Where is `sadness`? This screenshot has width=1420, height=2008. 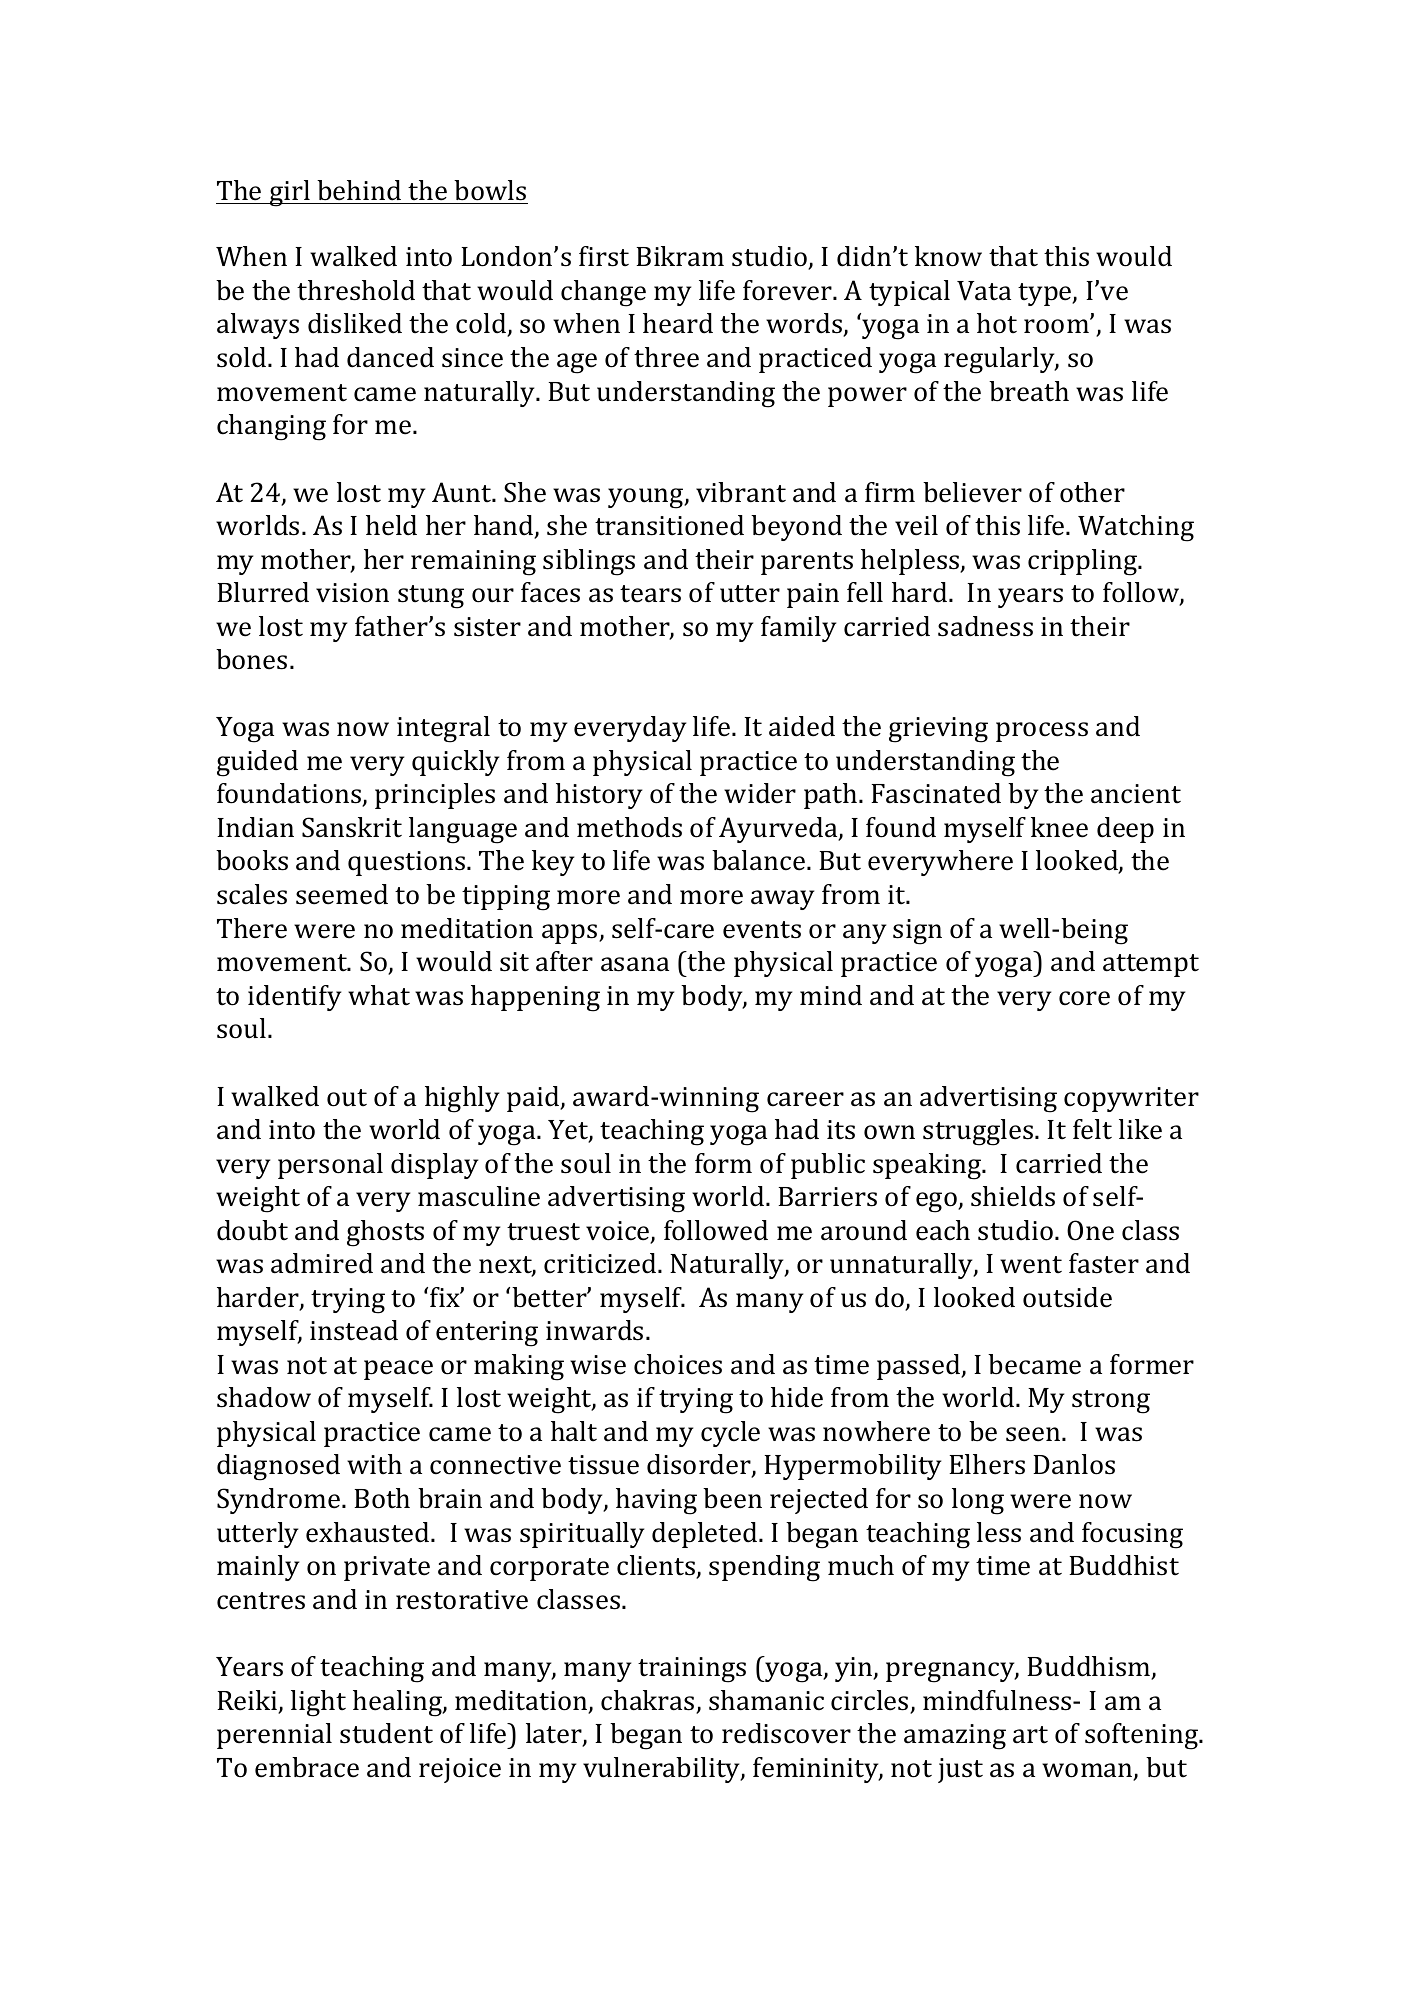
sadness is located at coordinates (985, 626).
